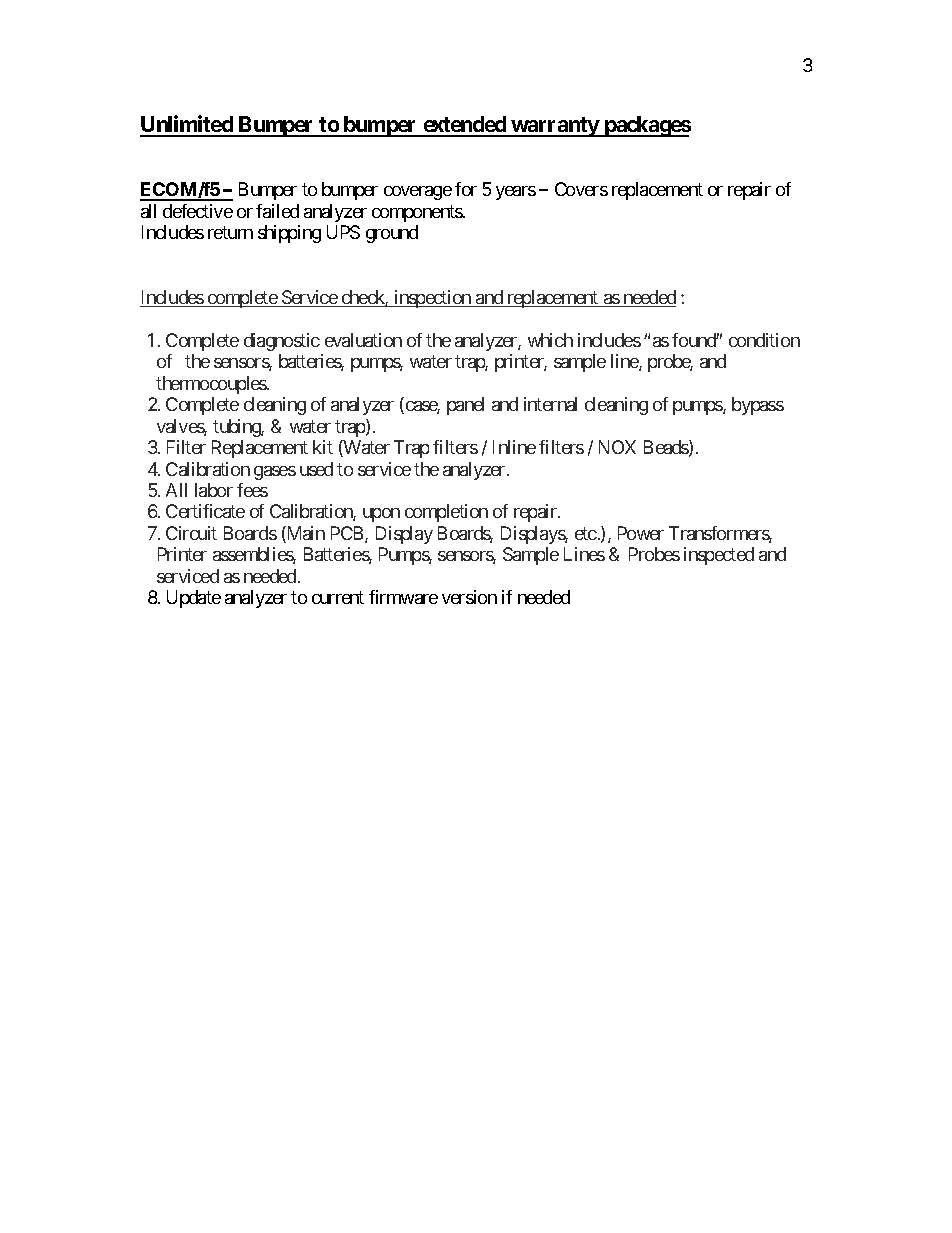 The image size is (952, 1233). What do you see at coordinates (758, 406) in the screenshot?
I see `bypass` at bounding box center [758, 406].
